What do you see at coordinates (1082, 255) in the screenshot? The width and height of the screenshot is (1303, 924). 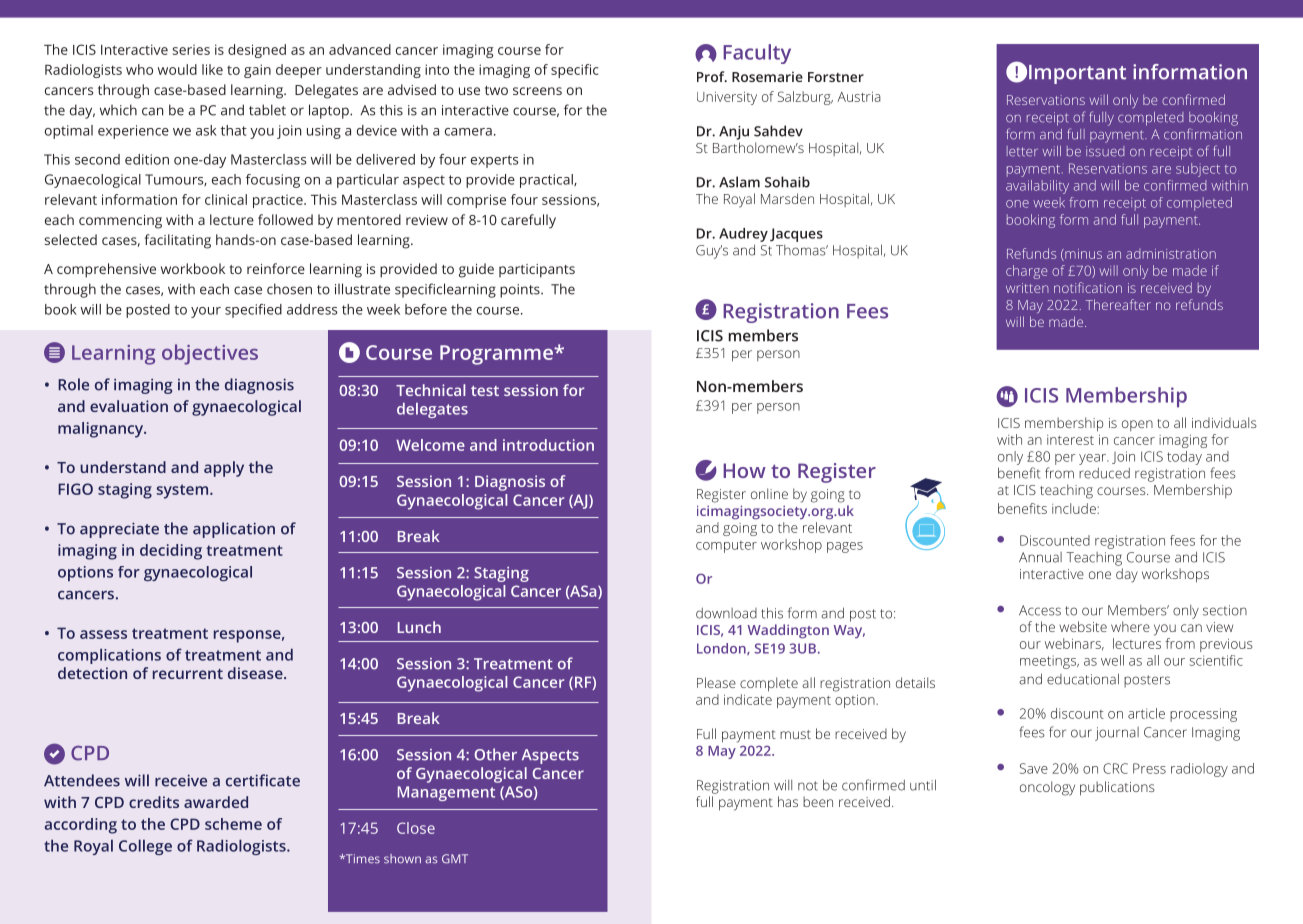 I see `minus` at bounding box center [1082, 255].
